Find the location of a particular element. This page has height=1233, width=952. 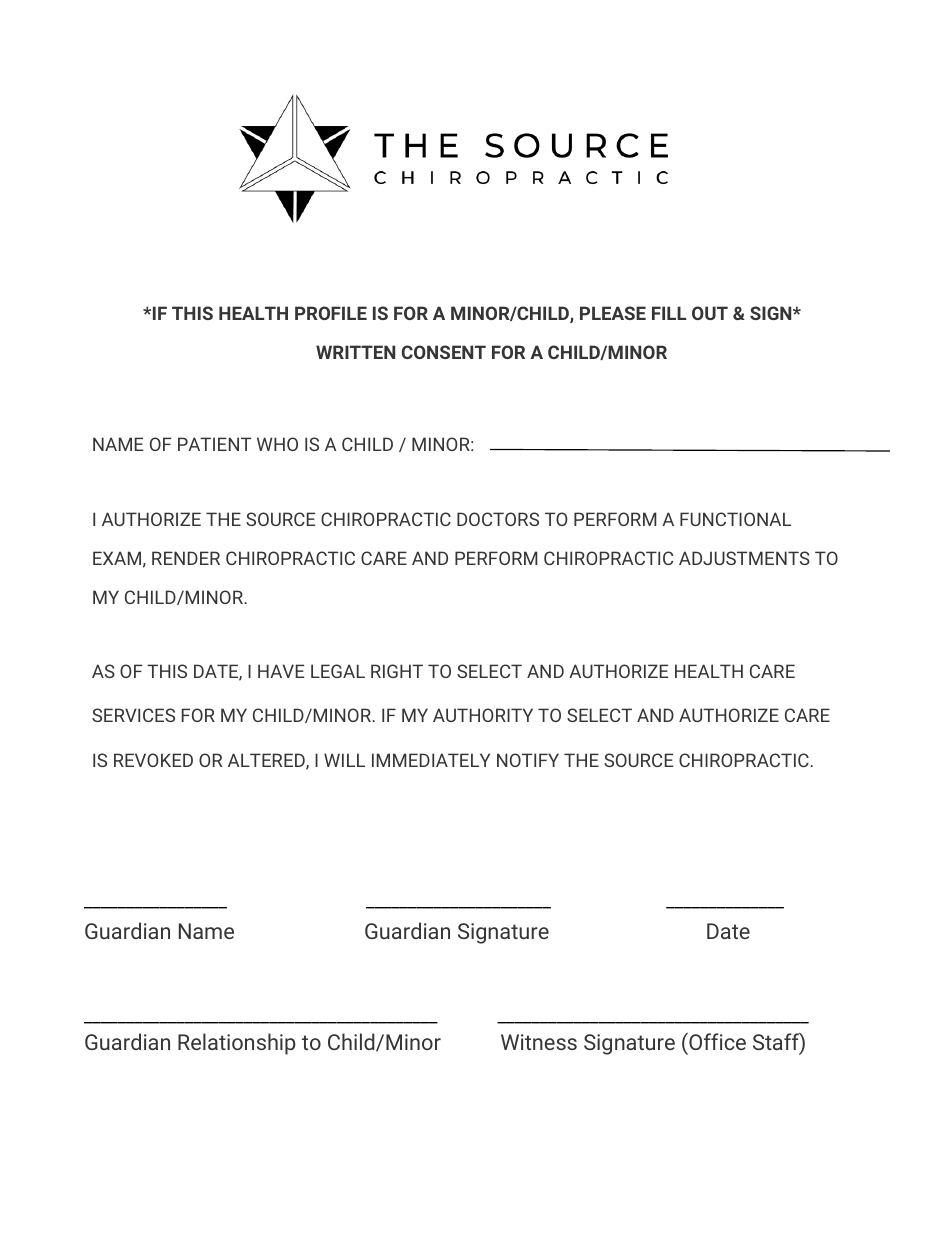

FILL is located at coordinates (669, 313).
